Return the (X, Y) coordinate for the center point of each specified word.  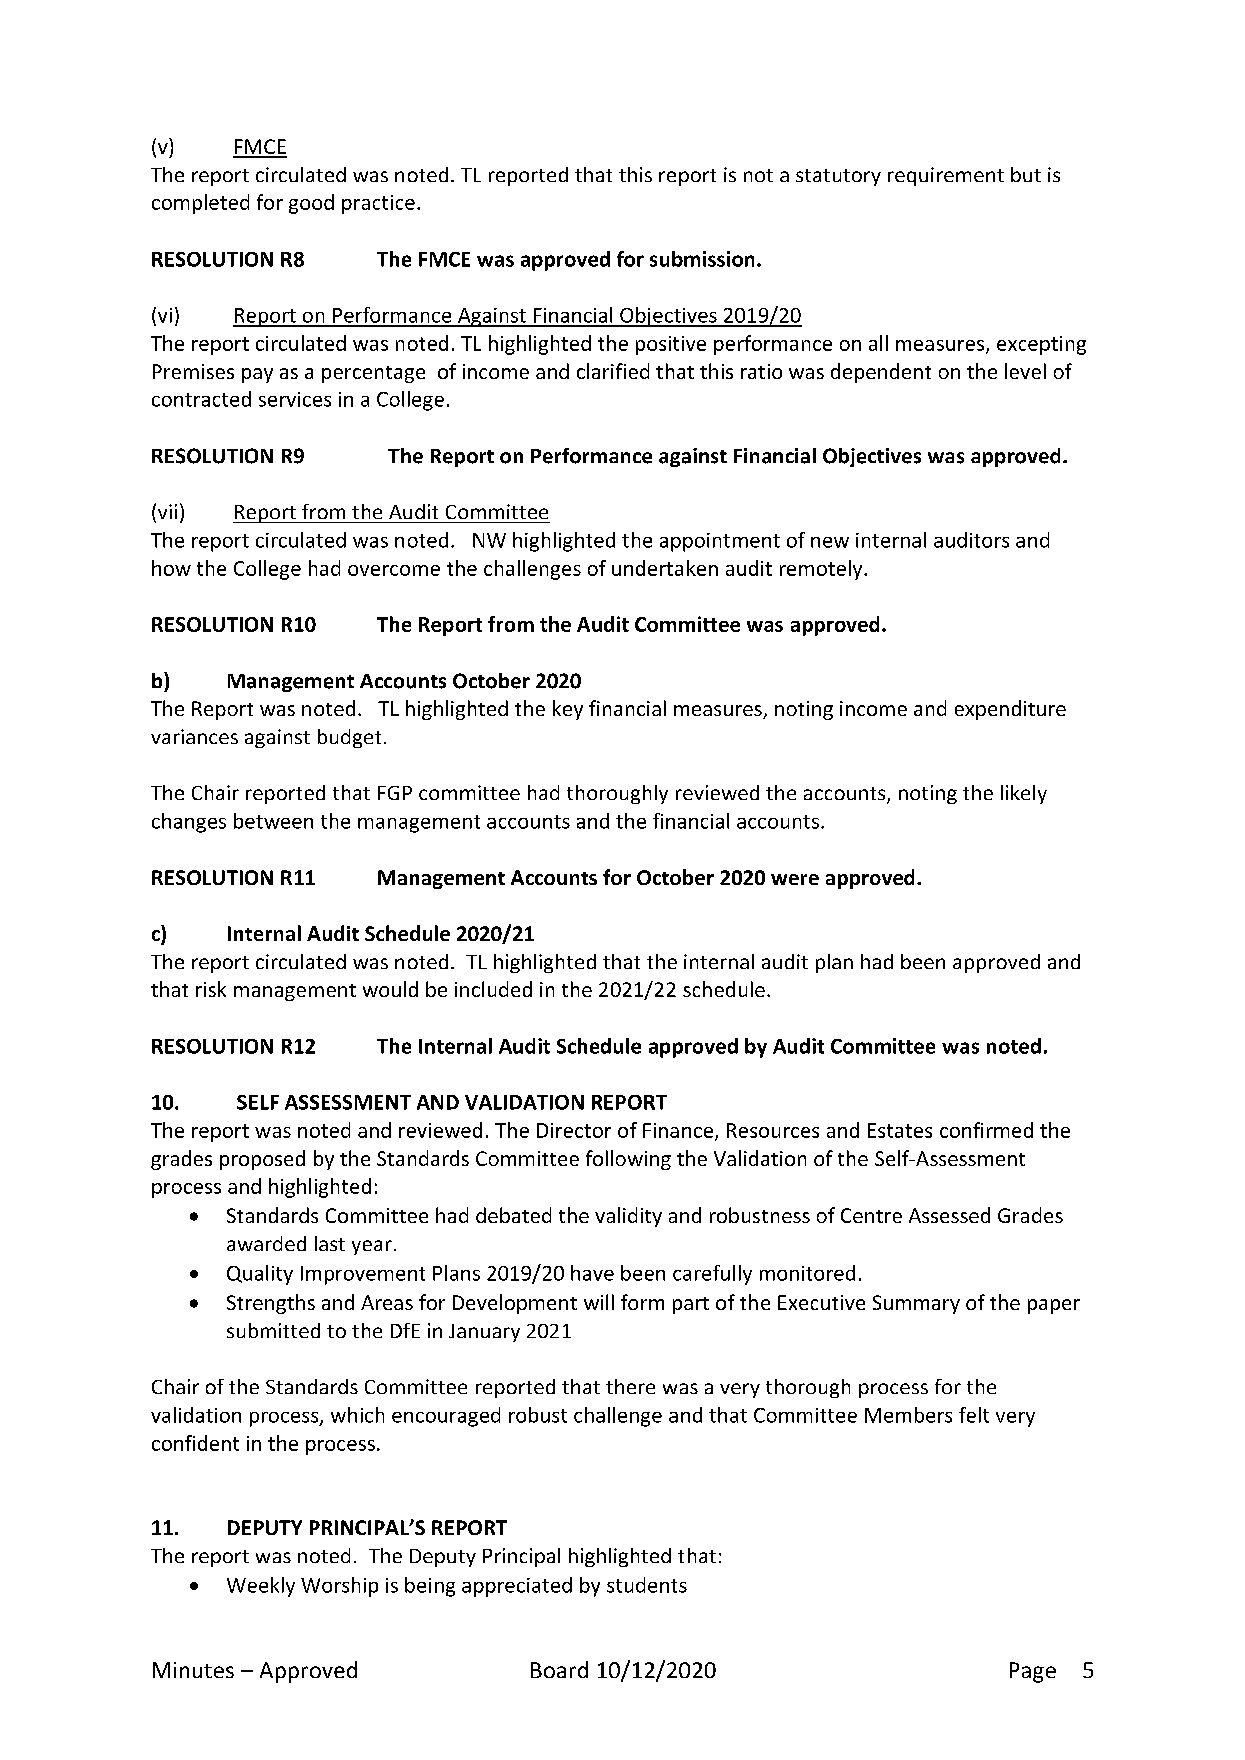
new (830, 542)
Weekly (261, 1587)
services (295, 399)
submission (702, 259)
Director (574, 1130)
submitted (273, 1330)
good (311, 204)
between (273, 821)
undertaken (665, 568)
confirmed (986, 1130)
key (568, 710)
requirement (946, 176)
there (630, 1386)
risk (211, 989)
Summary (916, 1304)
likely (1024, 794)
